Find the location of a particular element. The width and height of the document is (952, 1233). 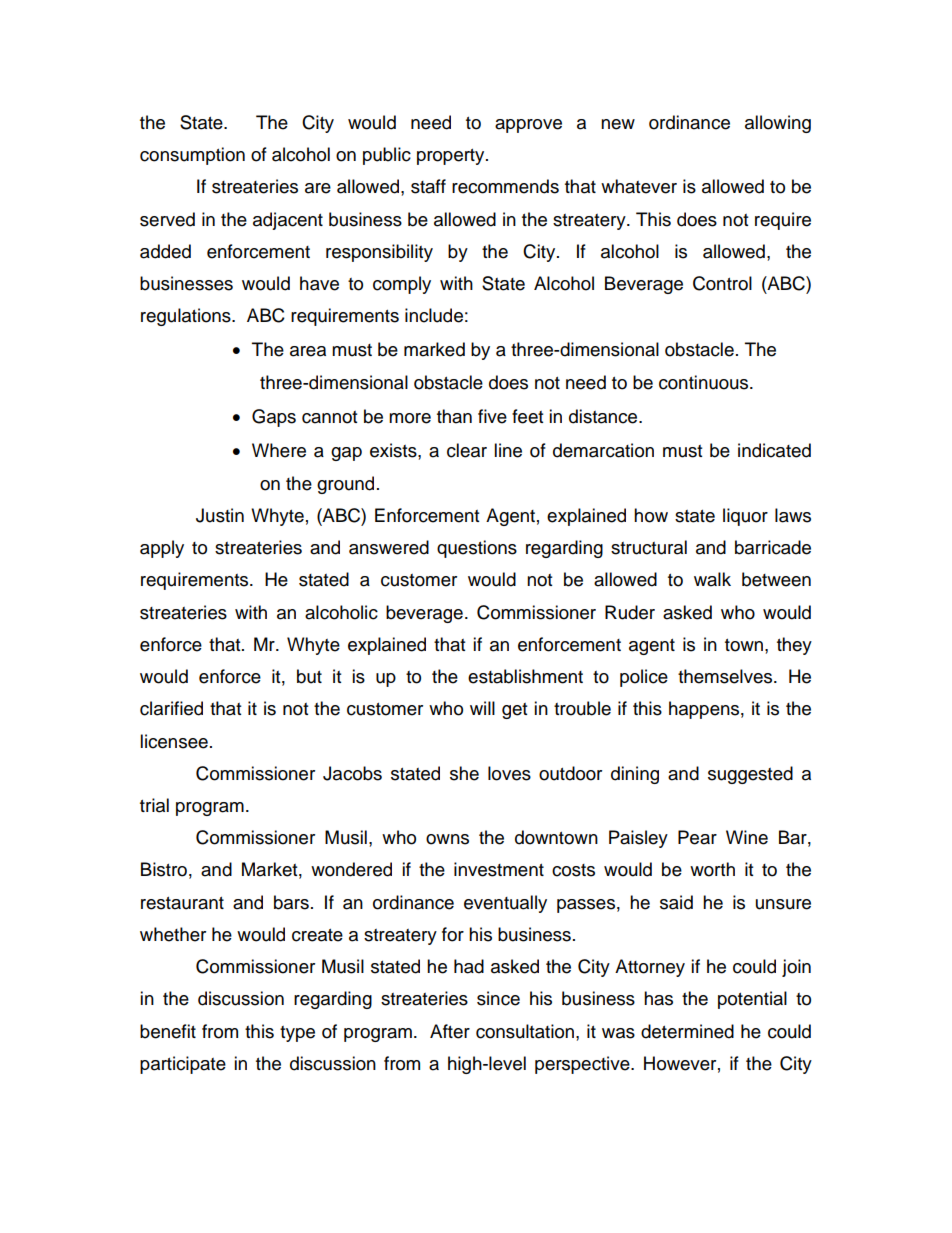

property is located at coordinates (452, 157).
